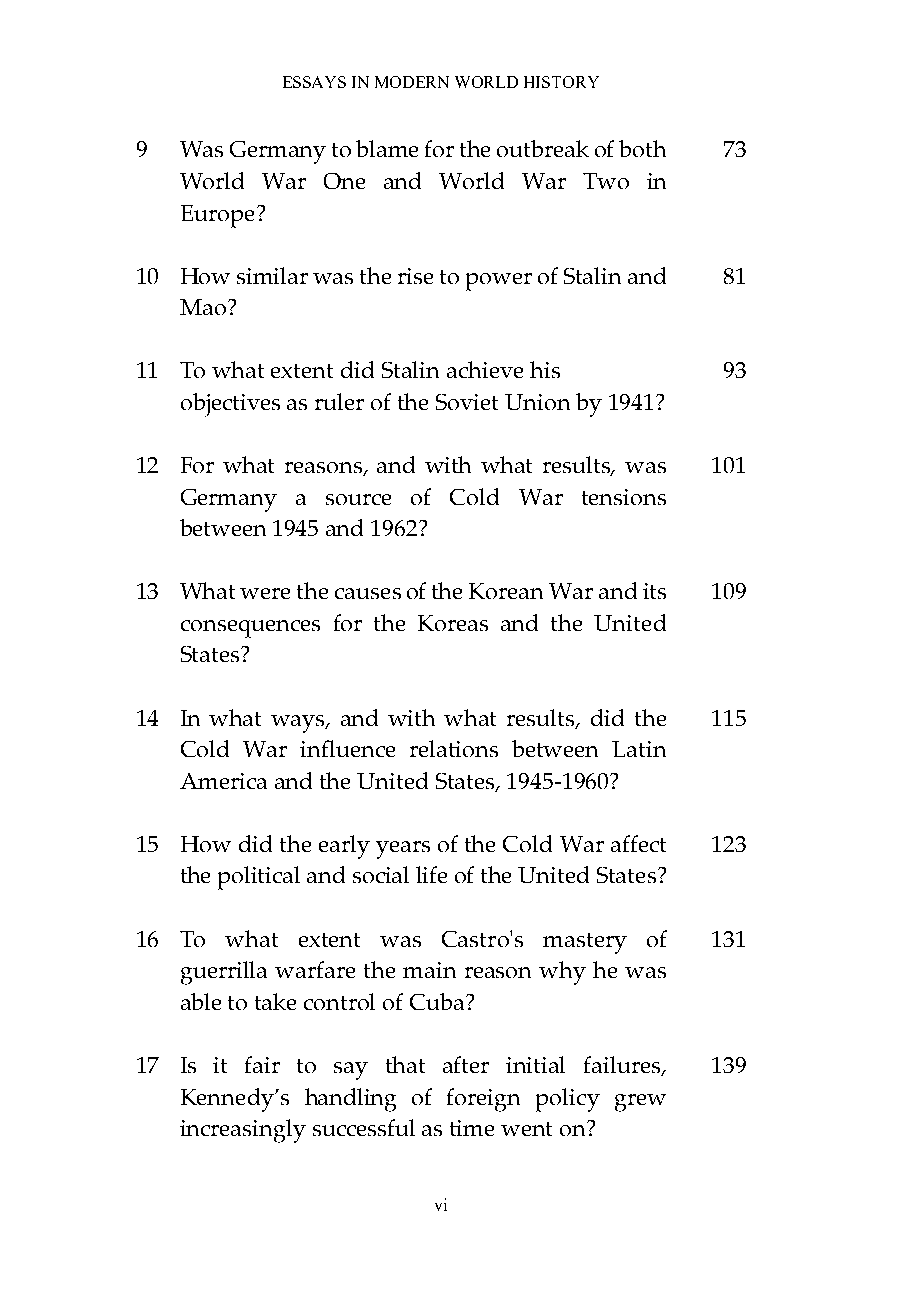 Image resolution: width=924 pixels, height=1308 pixels. What do you see at coordinates (568, 1100) in the document?
I see `policy` at bounding box center [568, 1100].
